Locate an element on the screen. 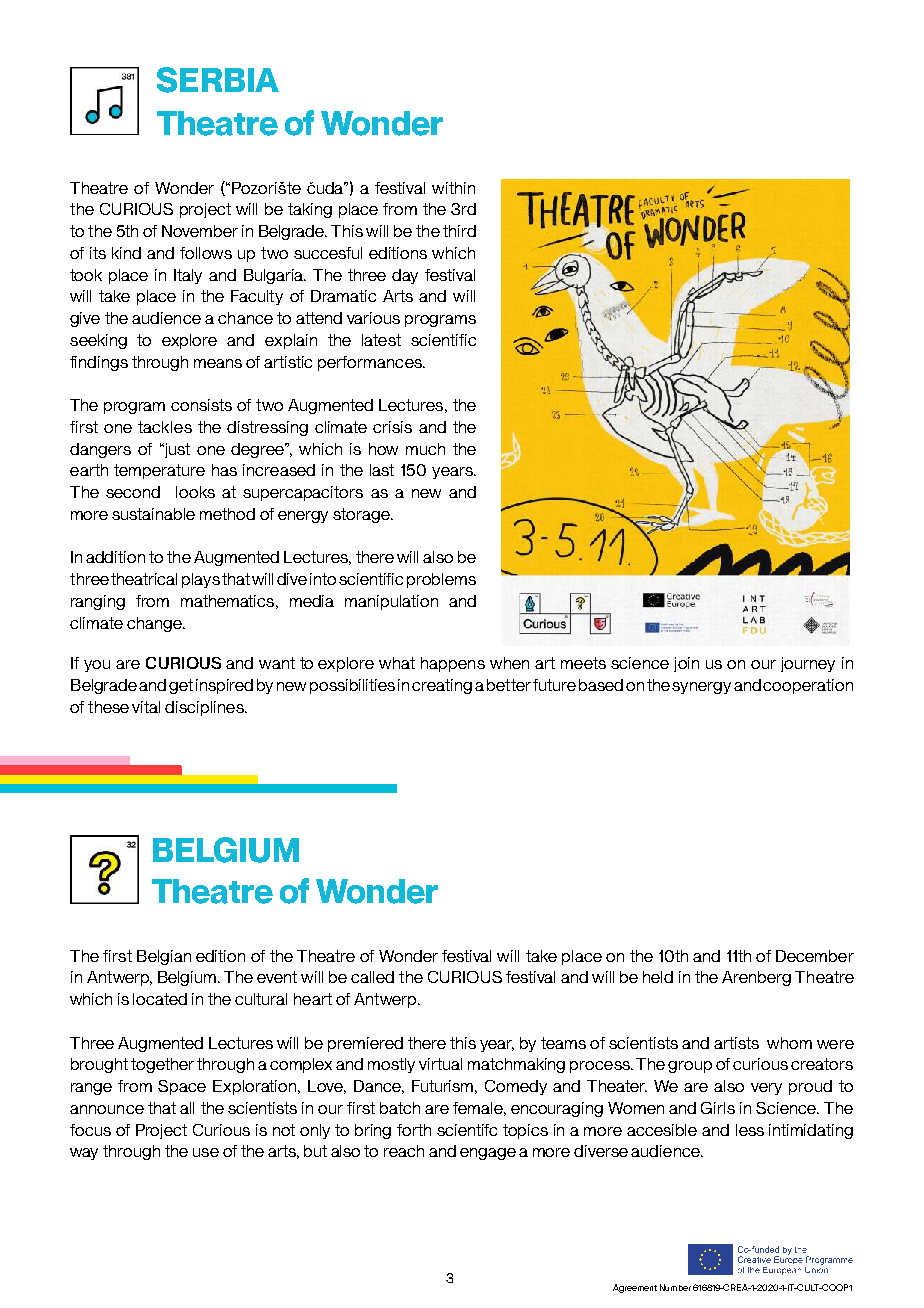 The width and height of the screenshot is (924, 1308). engage is located at coordinates (488, 1154).
